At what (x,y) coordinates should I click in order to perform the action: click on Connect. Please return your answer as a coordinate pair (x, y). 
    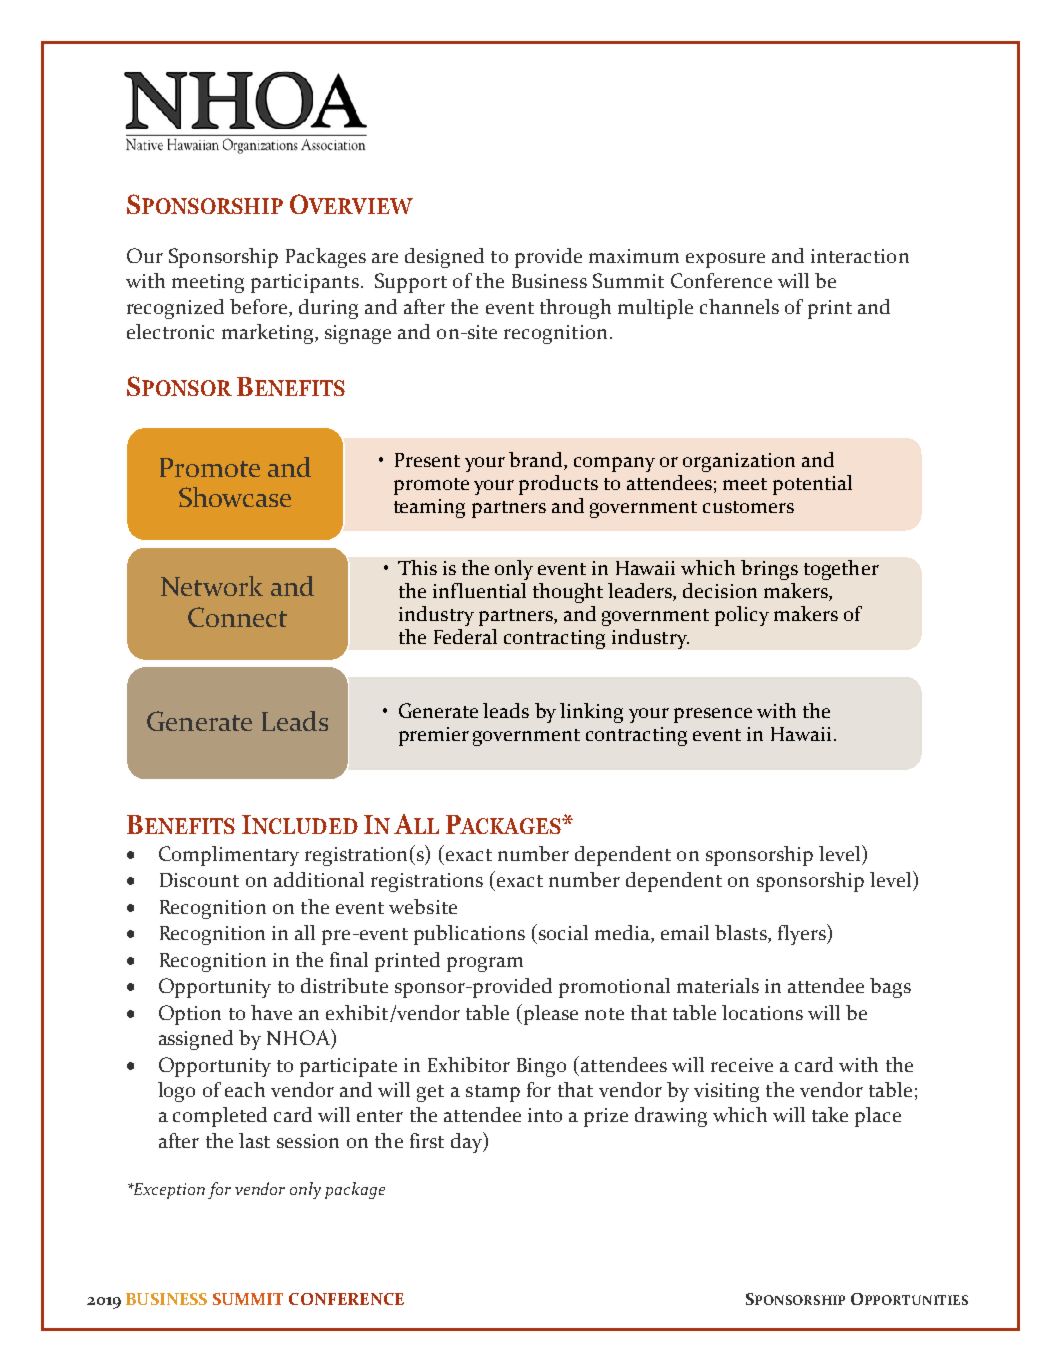
    Looking at the image, I should click on (237, 617).
